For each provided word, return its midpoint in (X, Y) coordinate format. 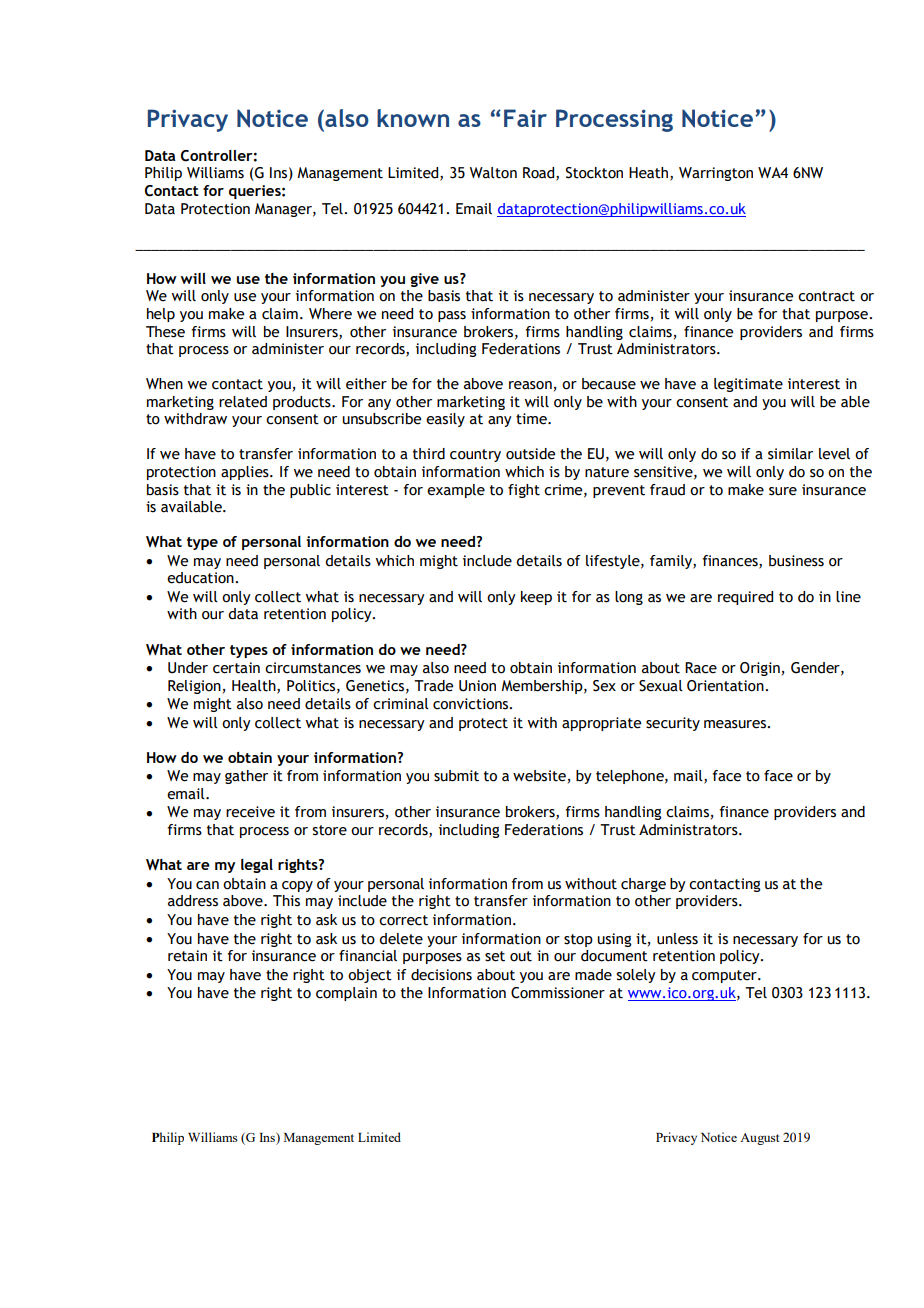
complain (346, 994)
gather (246, 777)
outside (530, 454)
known (413, 118)
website (539, 776)
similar (790, 454)
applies (246, 473)
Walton (493, 173)
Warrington (716, 174)
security (673, 724)
